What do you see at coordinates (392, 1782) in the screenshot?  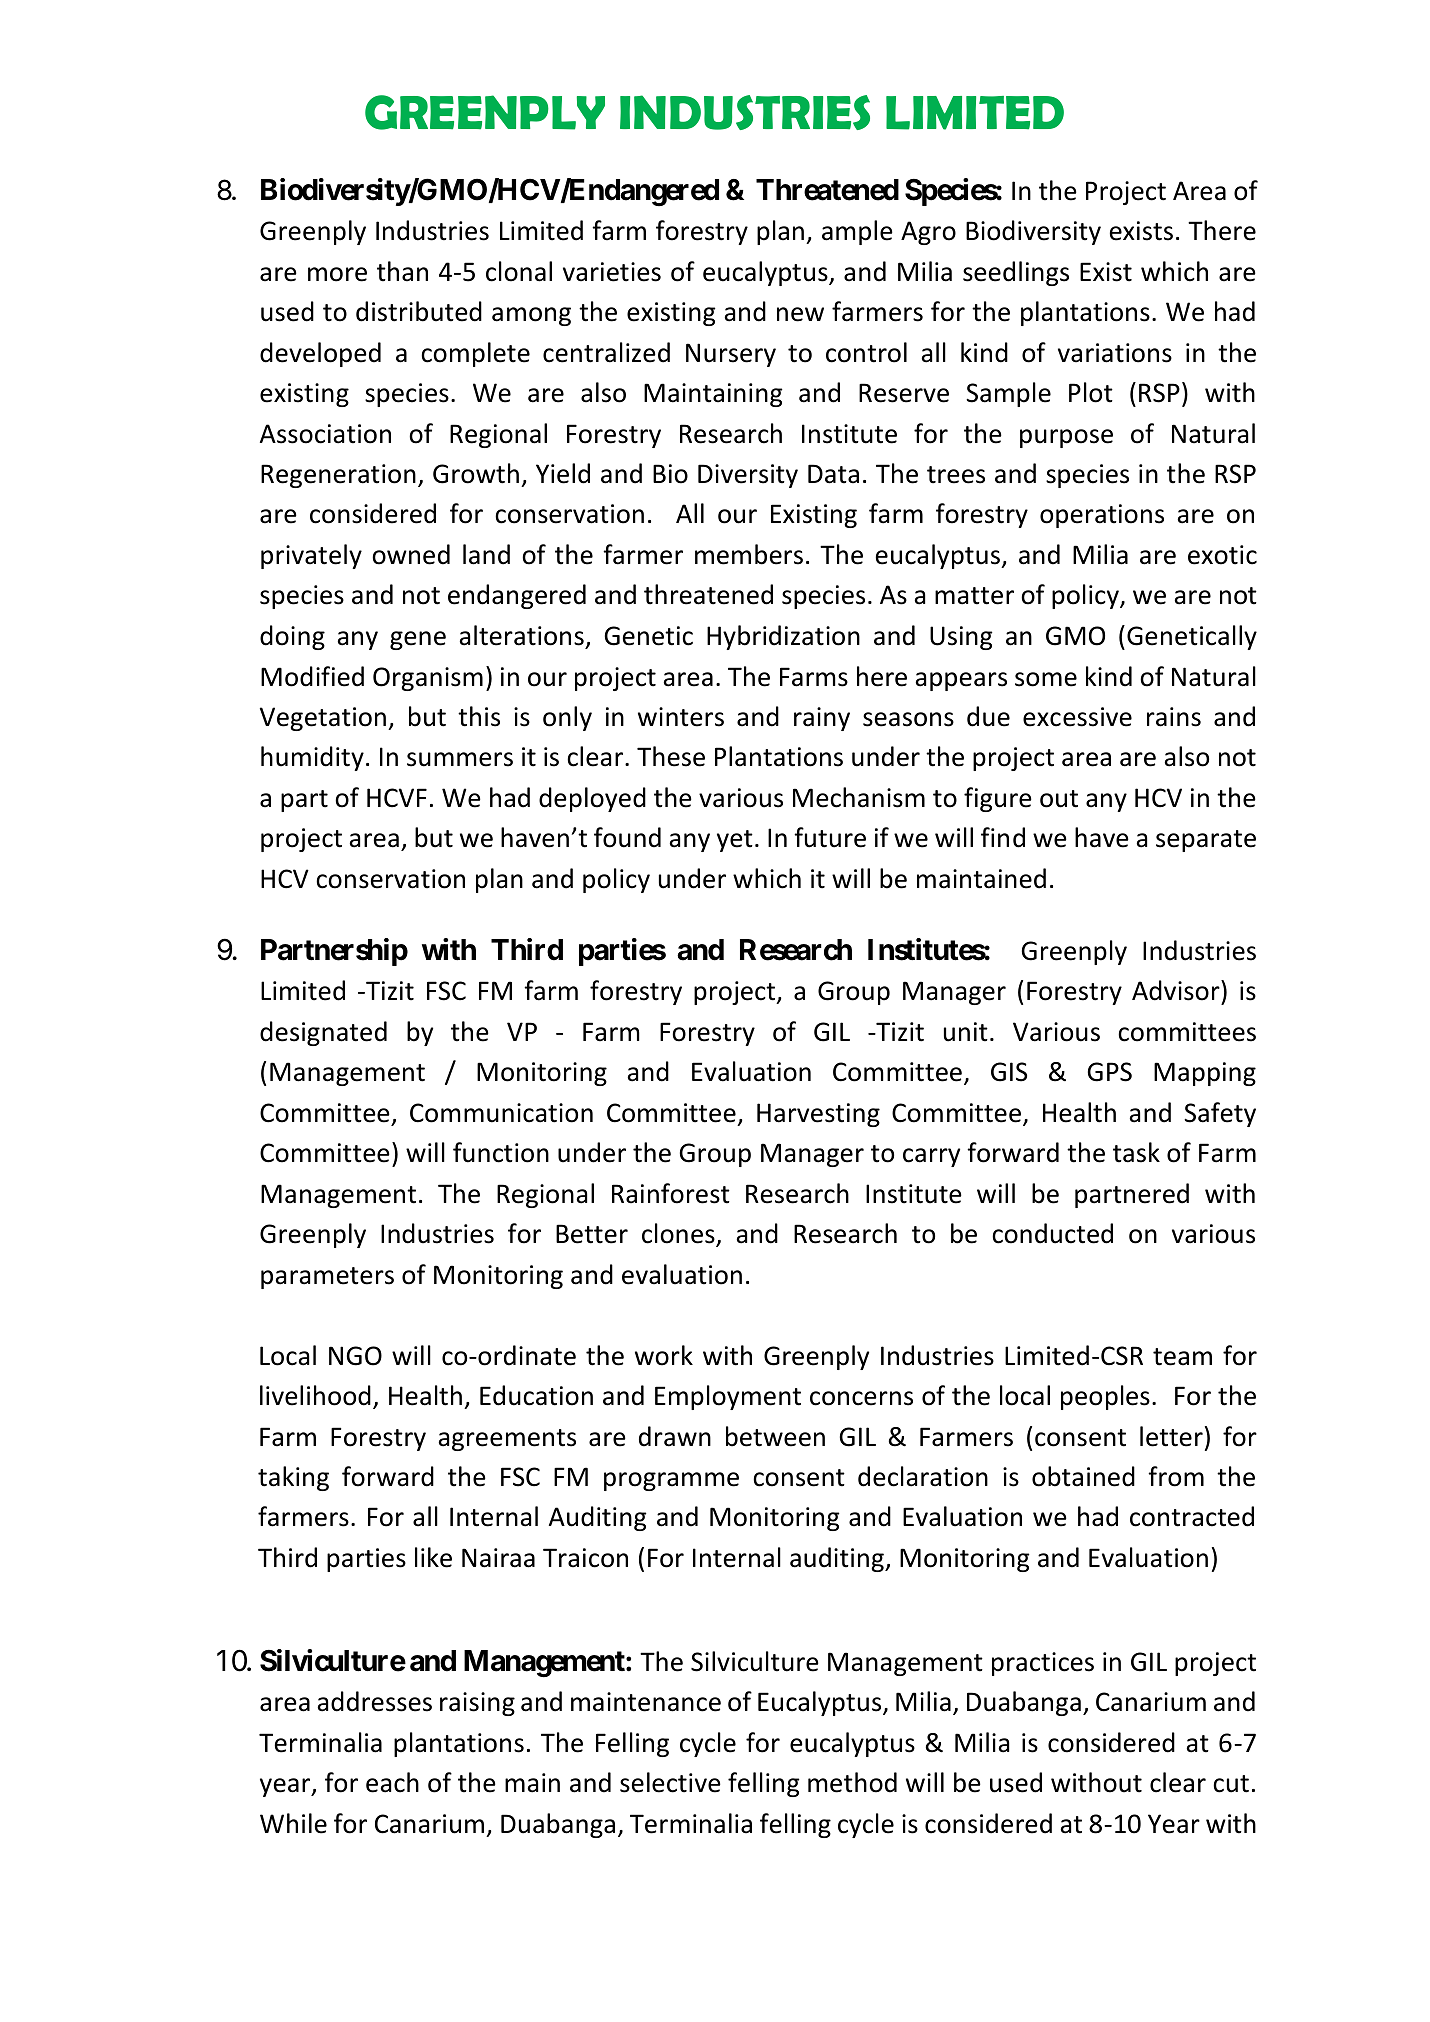 I see `each` at bounding box center [392, 1782].
